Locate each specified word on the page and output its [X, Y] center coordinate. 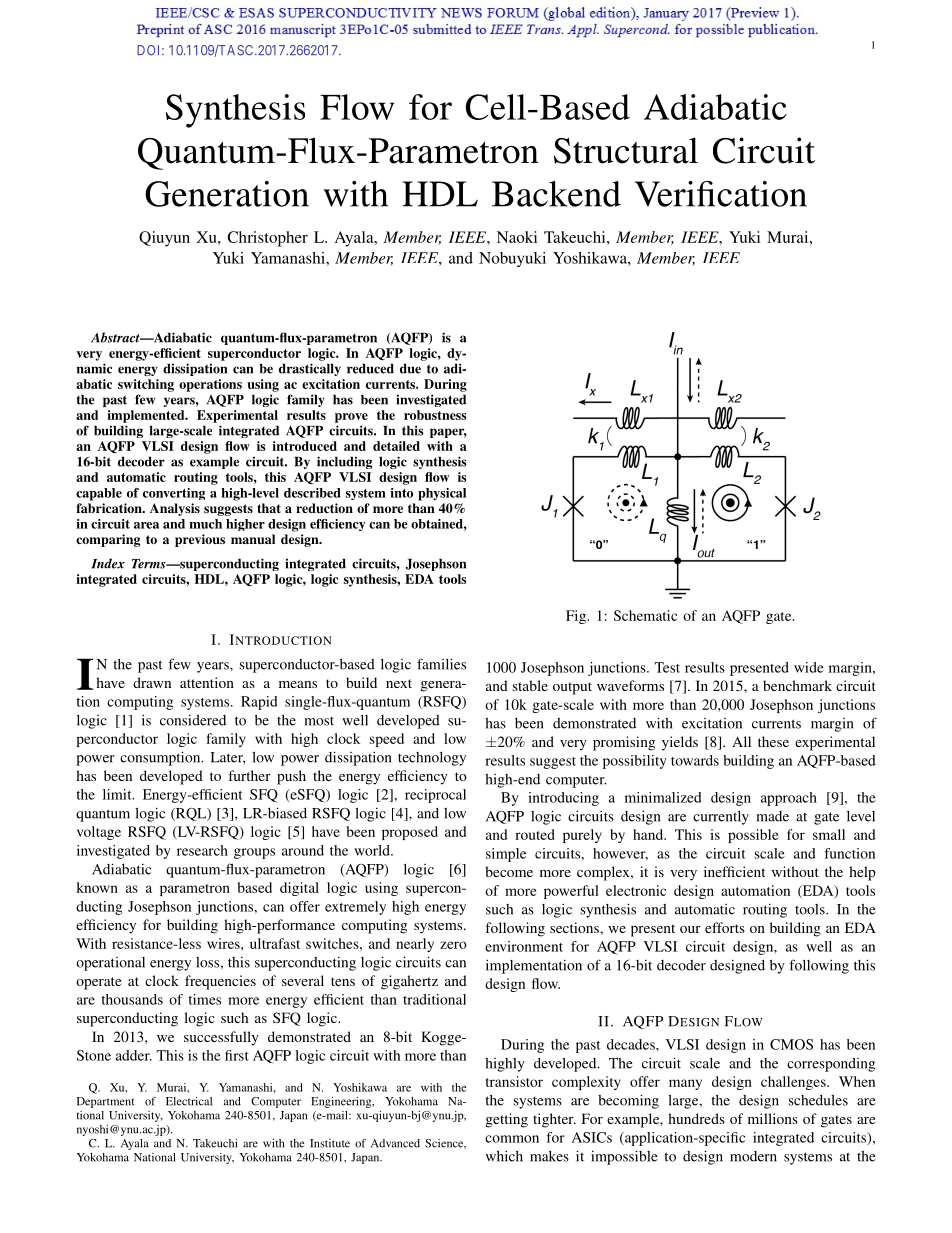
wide [809, 667]
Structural [626, 150]
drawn [152, 682]
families [441, 664]
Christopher [267, 239]
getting [507, 1120]
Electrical [189, 1101]
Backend [556, 194]
